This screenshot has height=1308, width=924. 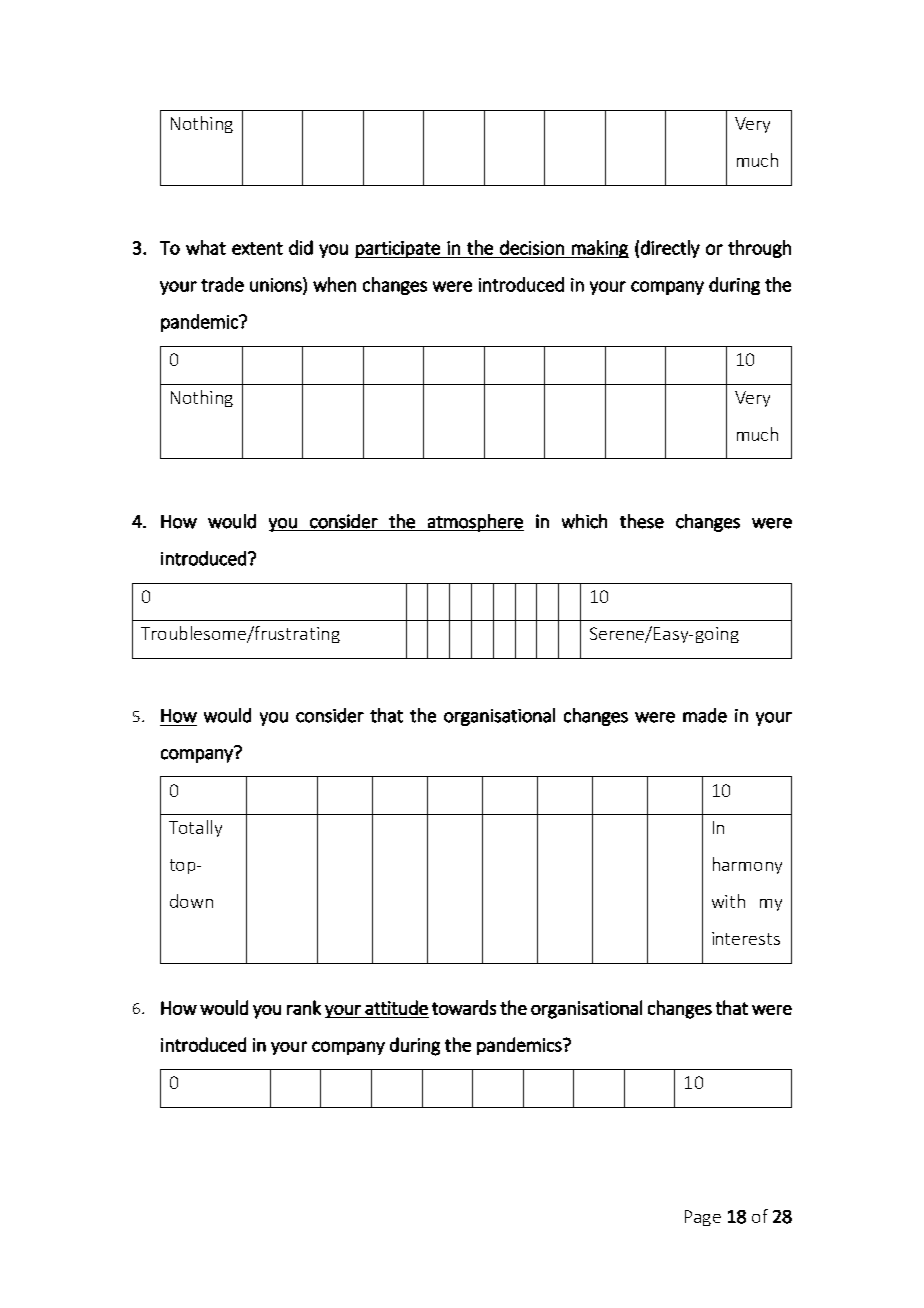 I want to click on towards, so click(x=464, y=1007).
